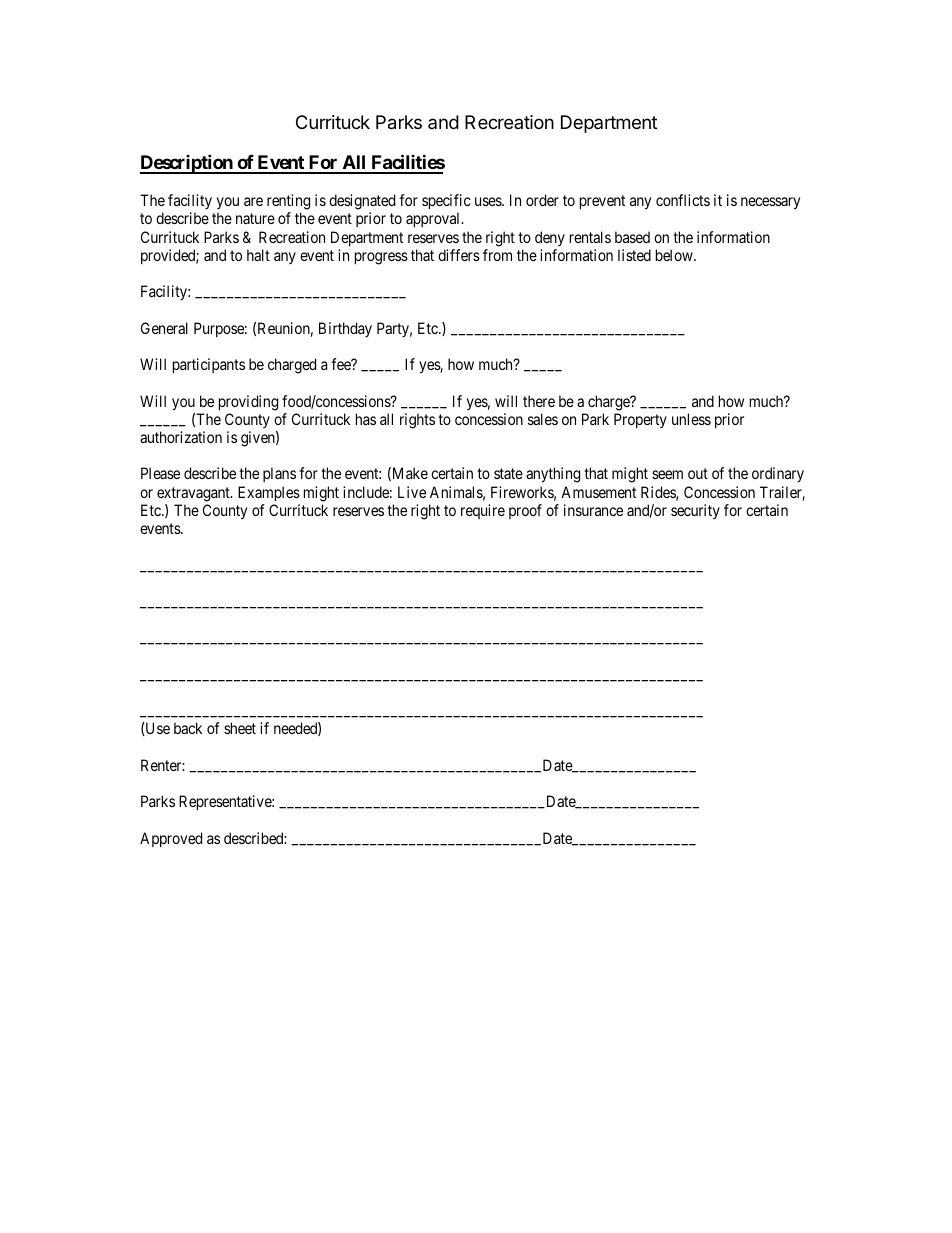  I want to click on Description, so click(187, 164).
